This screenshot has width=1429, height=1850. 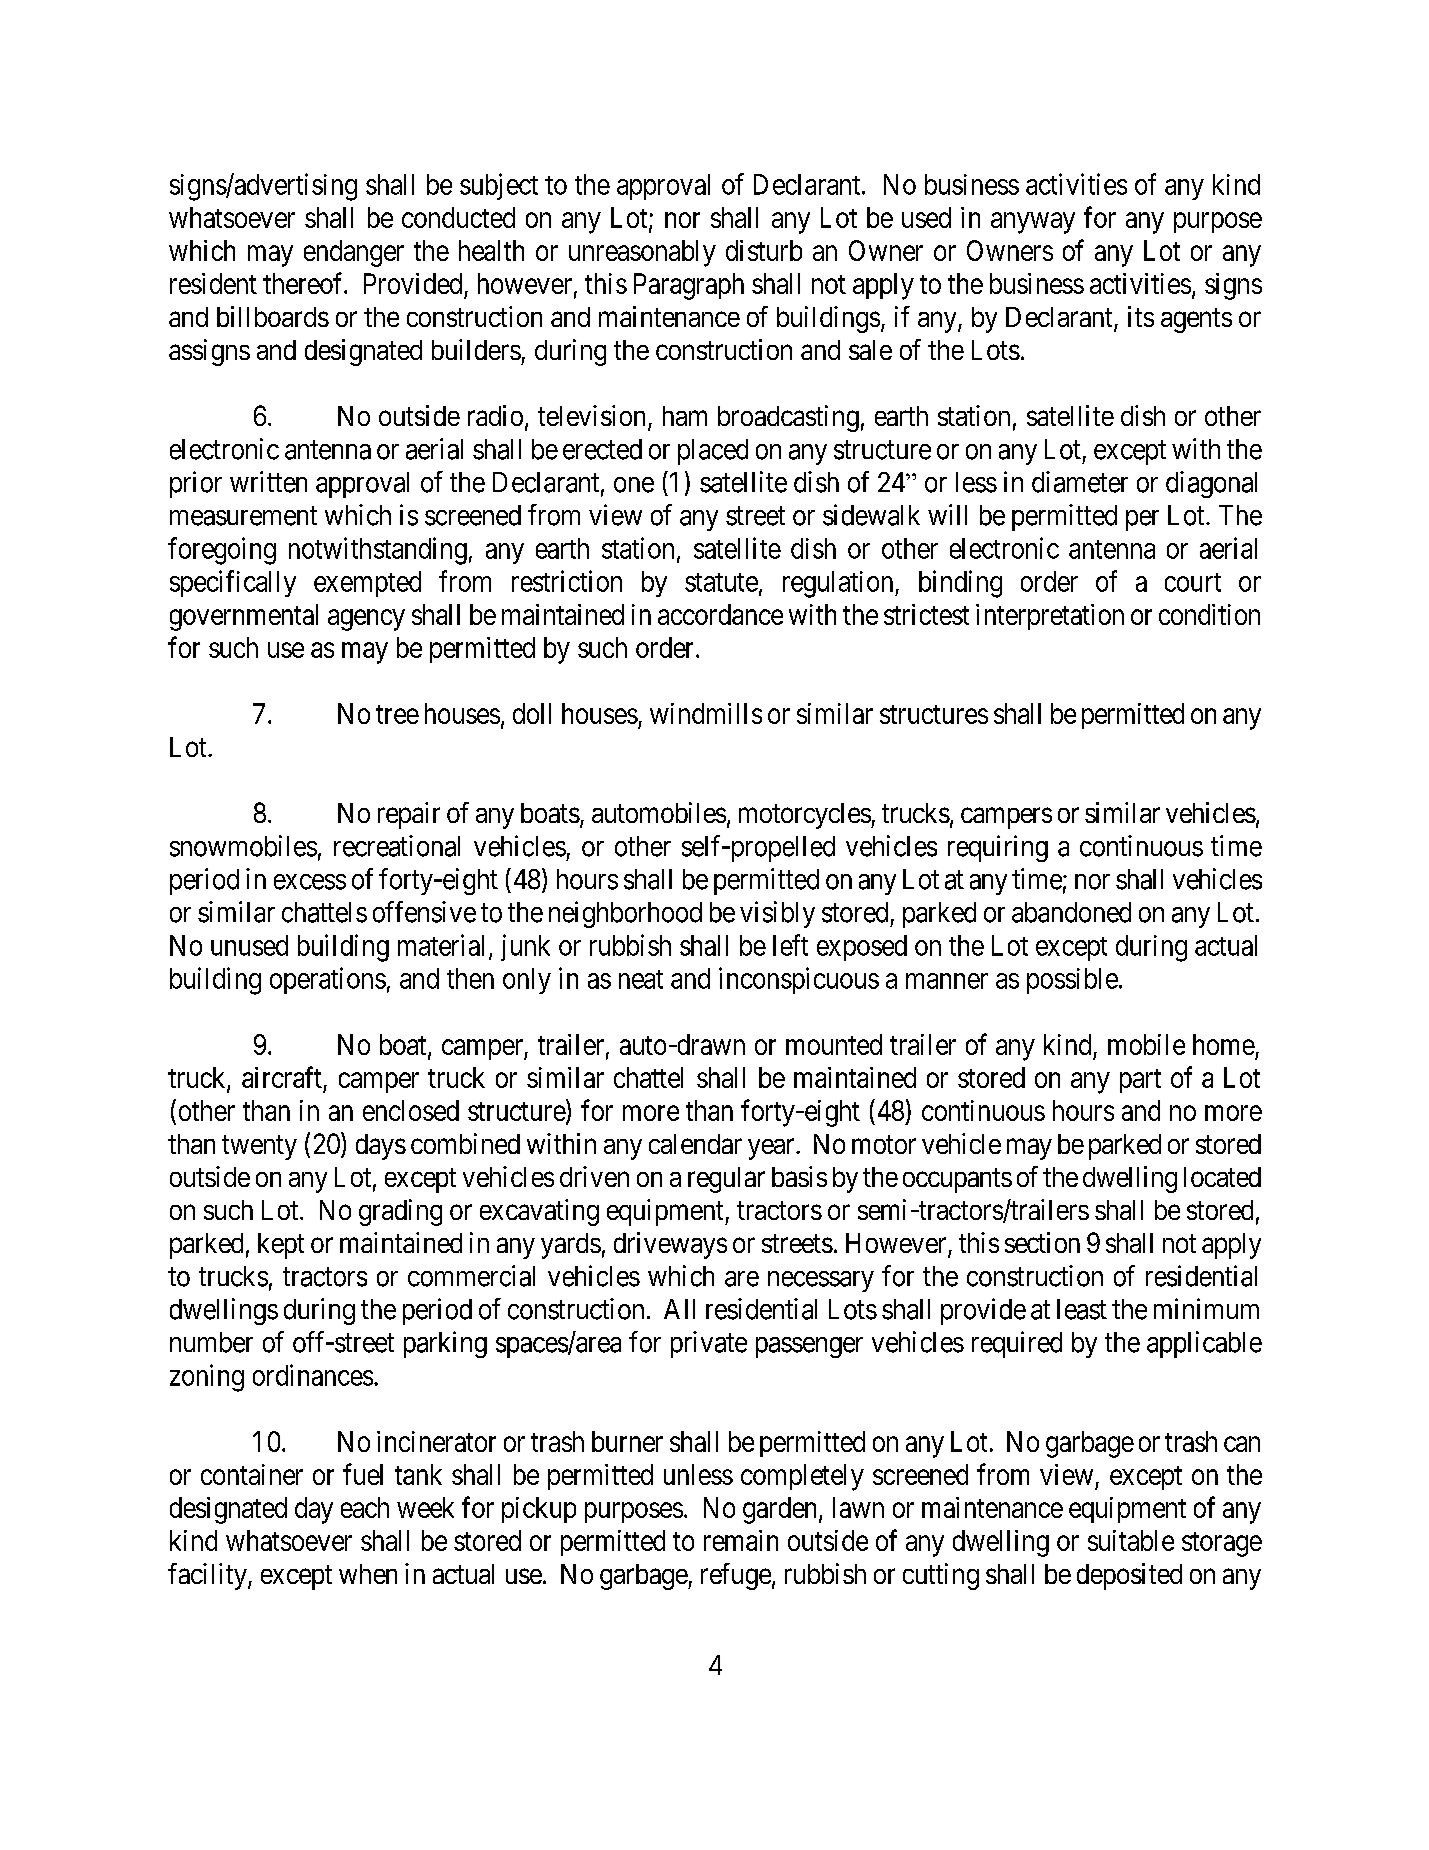 What do you see at coordinates (354, 253) in the screenshot?
I see `endanger` at bounding box center [354, 253].
